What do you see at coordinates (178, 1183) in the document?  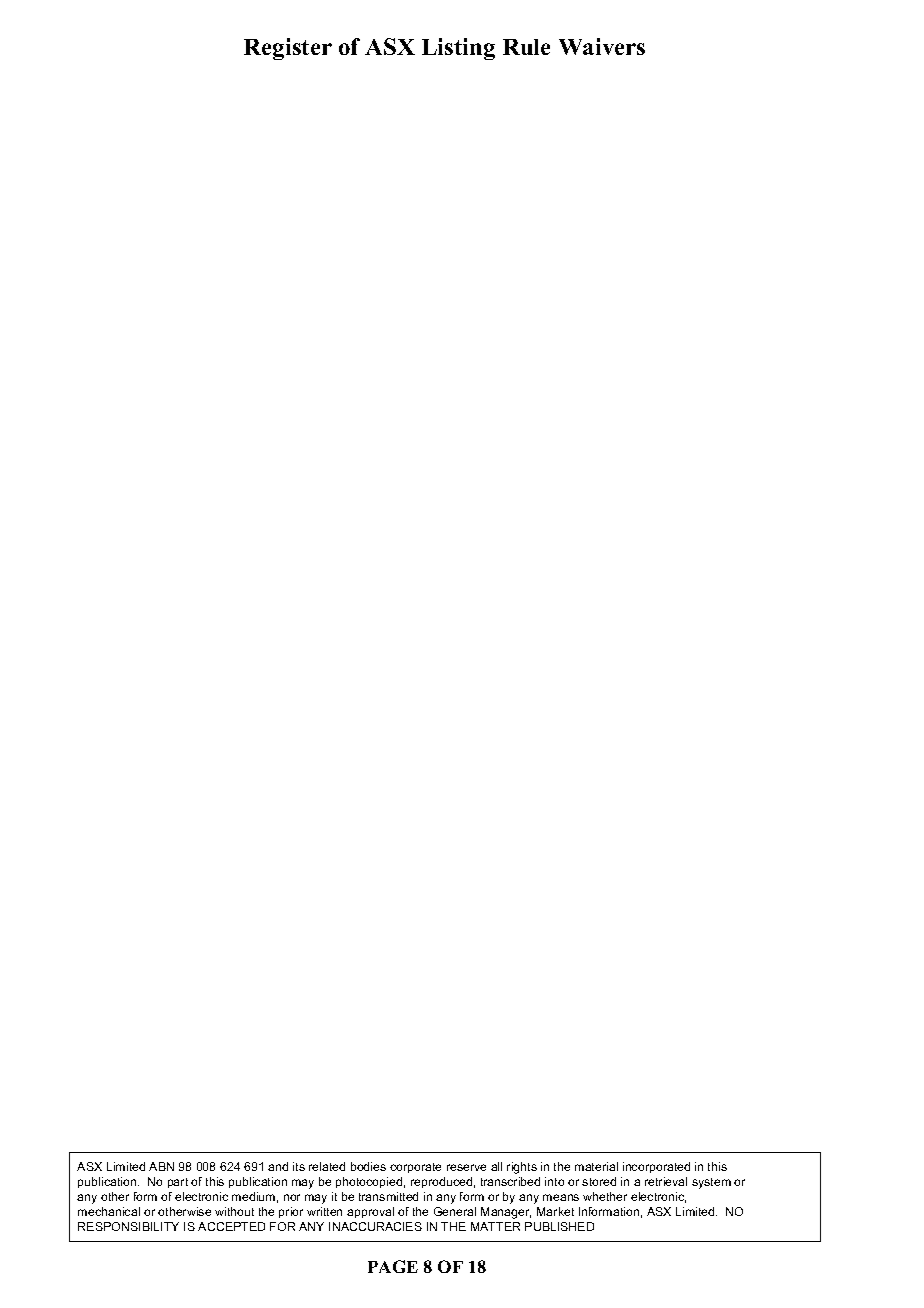 I see `part` at bounding box center [178, 1183].
